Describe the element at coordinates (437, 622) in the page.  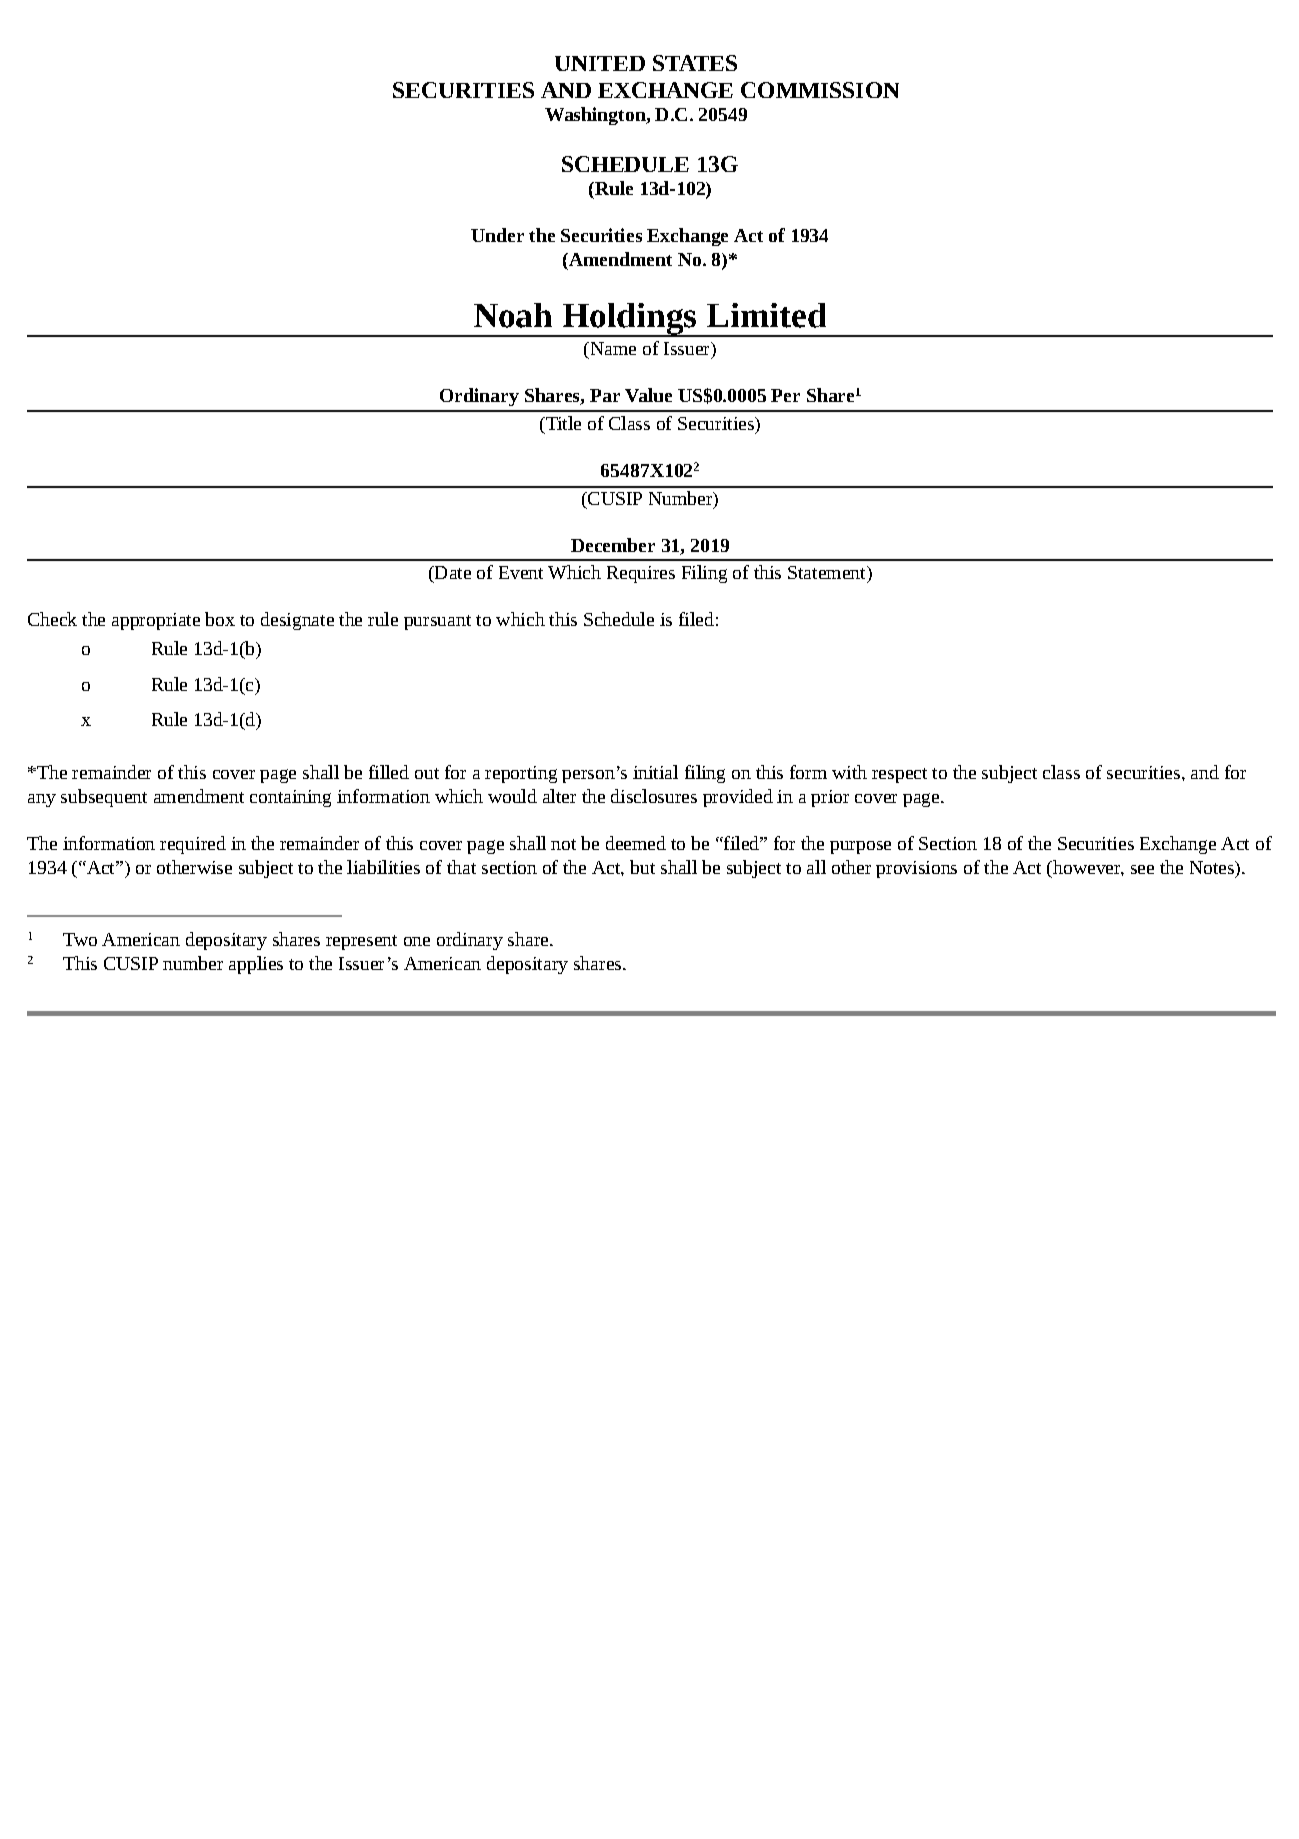
I see `pursuant` at that location.
